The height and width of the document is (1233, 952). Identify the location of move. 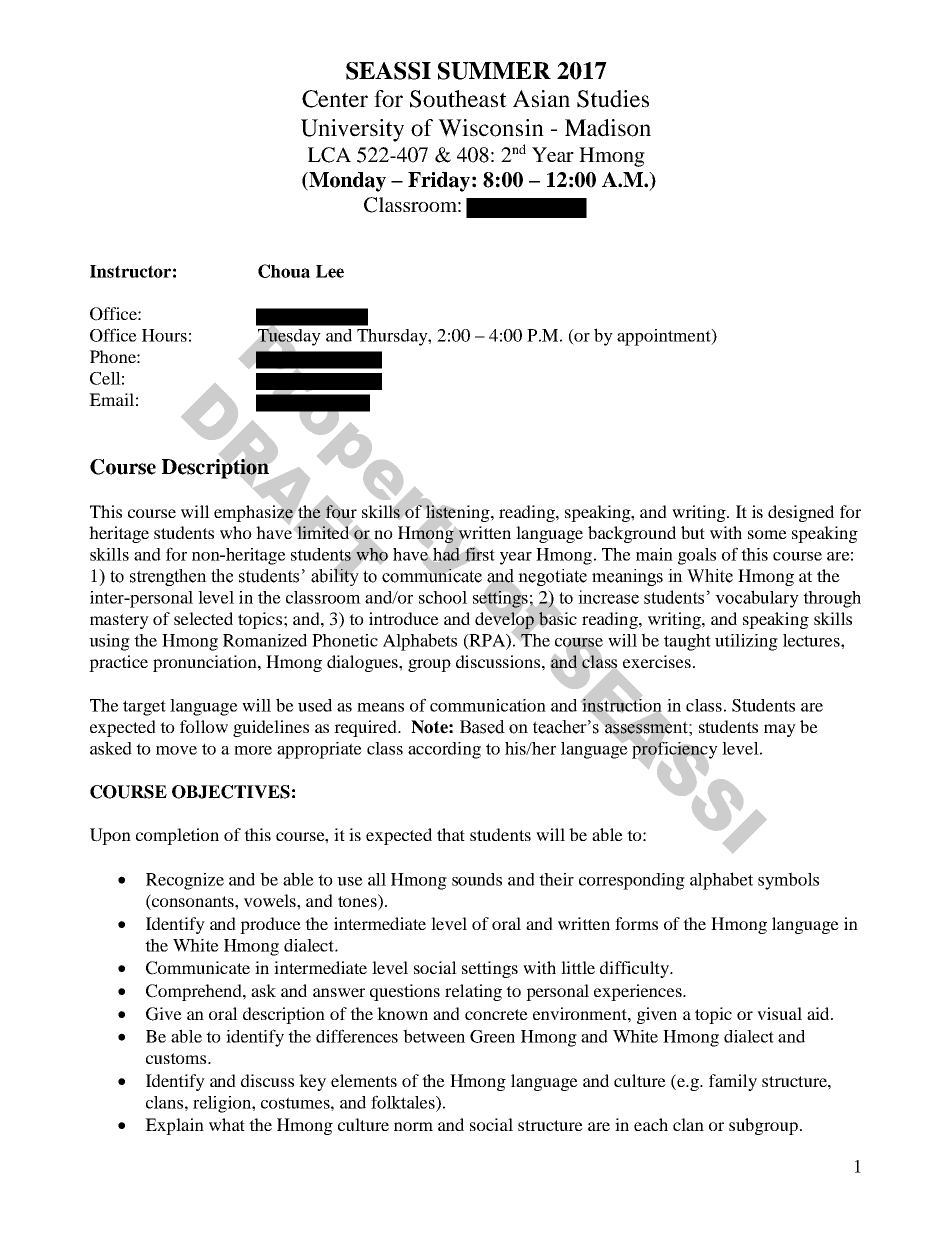
(176, 750).
